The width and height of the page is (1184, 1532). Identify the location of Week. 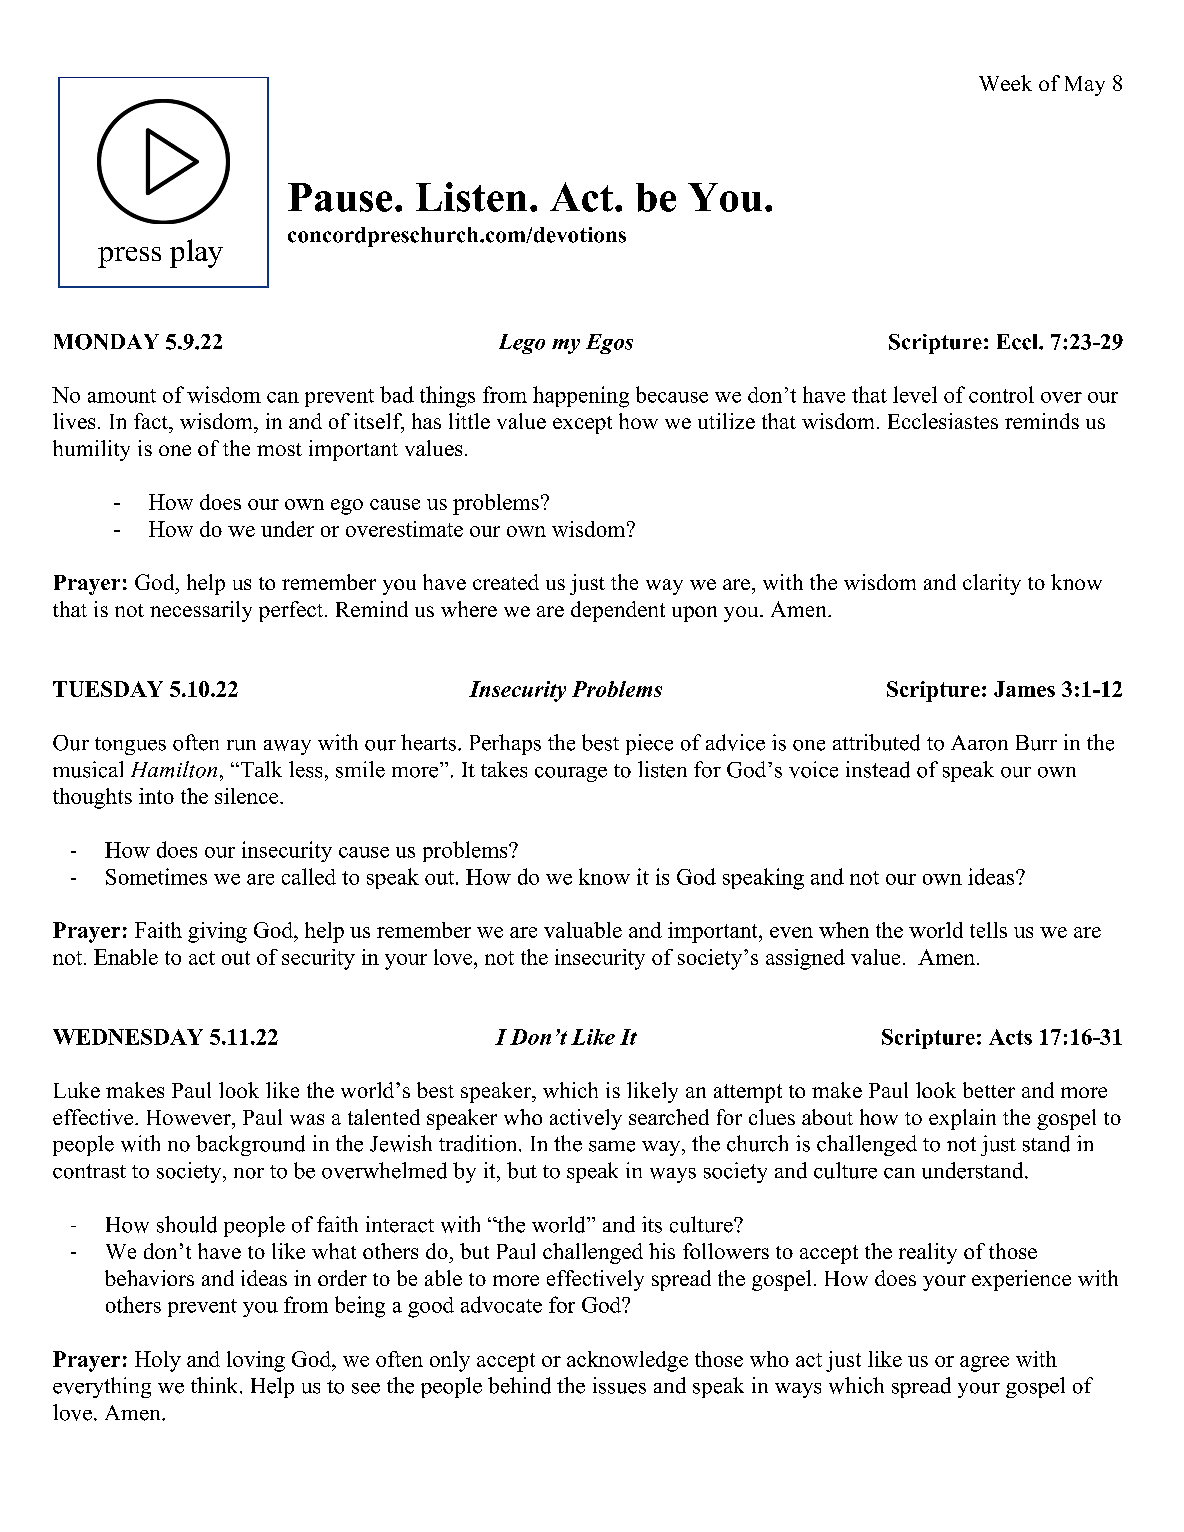
(1005, 83).
